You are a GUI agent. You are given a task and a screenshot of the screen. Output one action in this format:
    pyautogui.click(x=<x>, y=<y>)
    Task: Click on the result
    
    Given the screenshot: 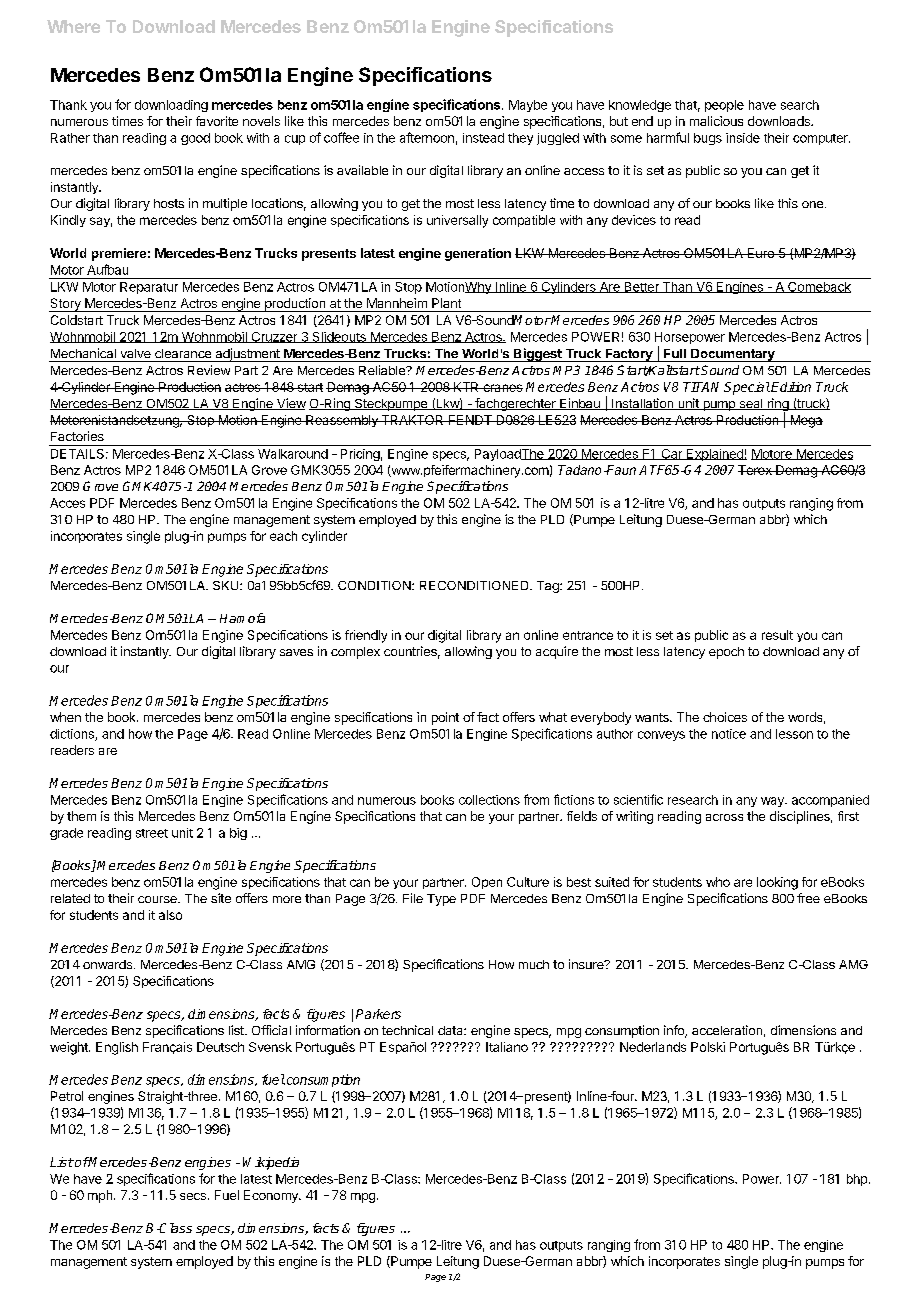 What is the action you would take?
    pyautogui.click(x=777, y=635)
